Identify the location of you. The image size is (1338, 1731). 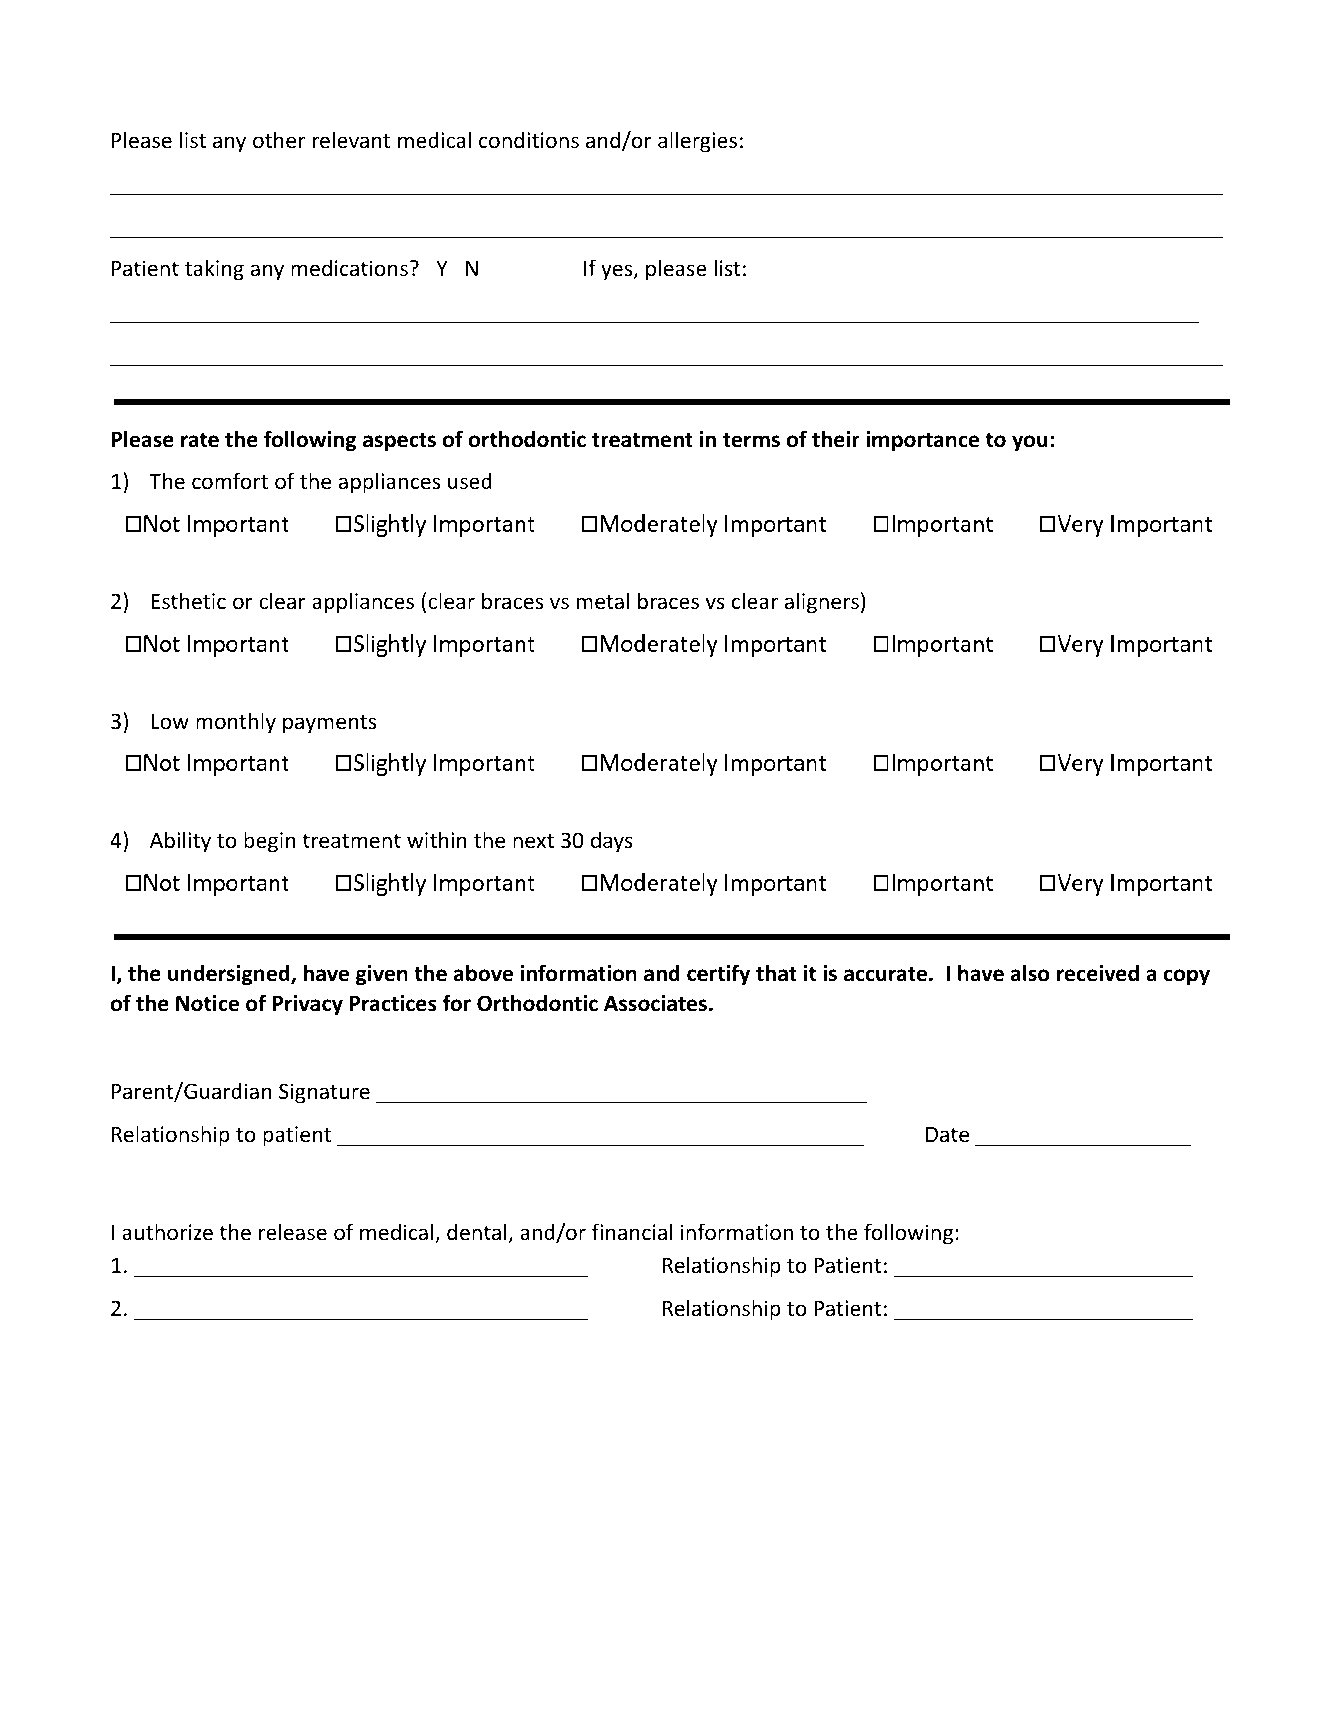
(1030, 443).
